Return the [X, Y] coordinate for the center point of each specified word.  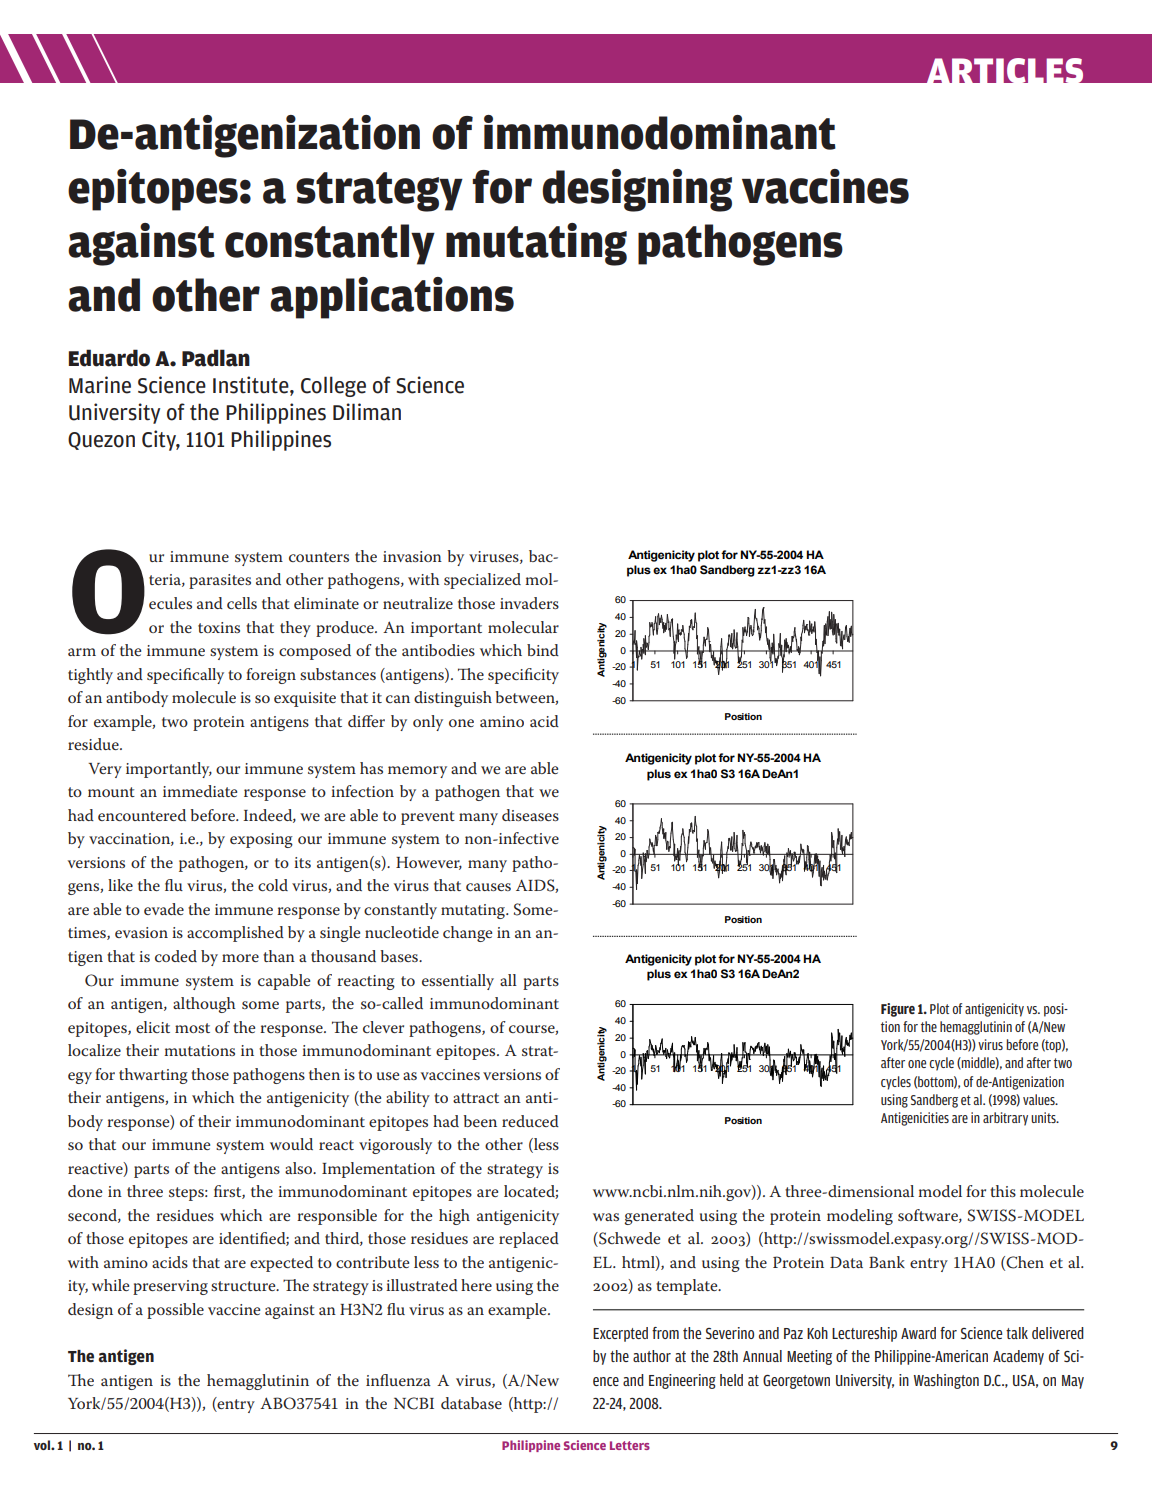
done [85, 1191]
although [204, 1005]
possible [175, 1311]
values [1040, 1099]
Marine [100, 385]
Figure [898, 1010]
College [333, 386]
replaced [529, 1240]
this [1003, 1191]
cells [242, 603]
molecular [523, 627]
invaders [529, 603]
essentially [458, 982]
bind [543, 650]
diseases [530, 815]
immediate [200, 791]
